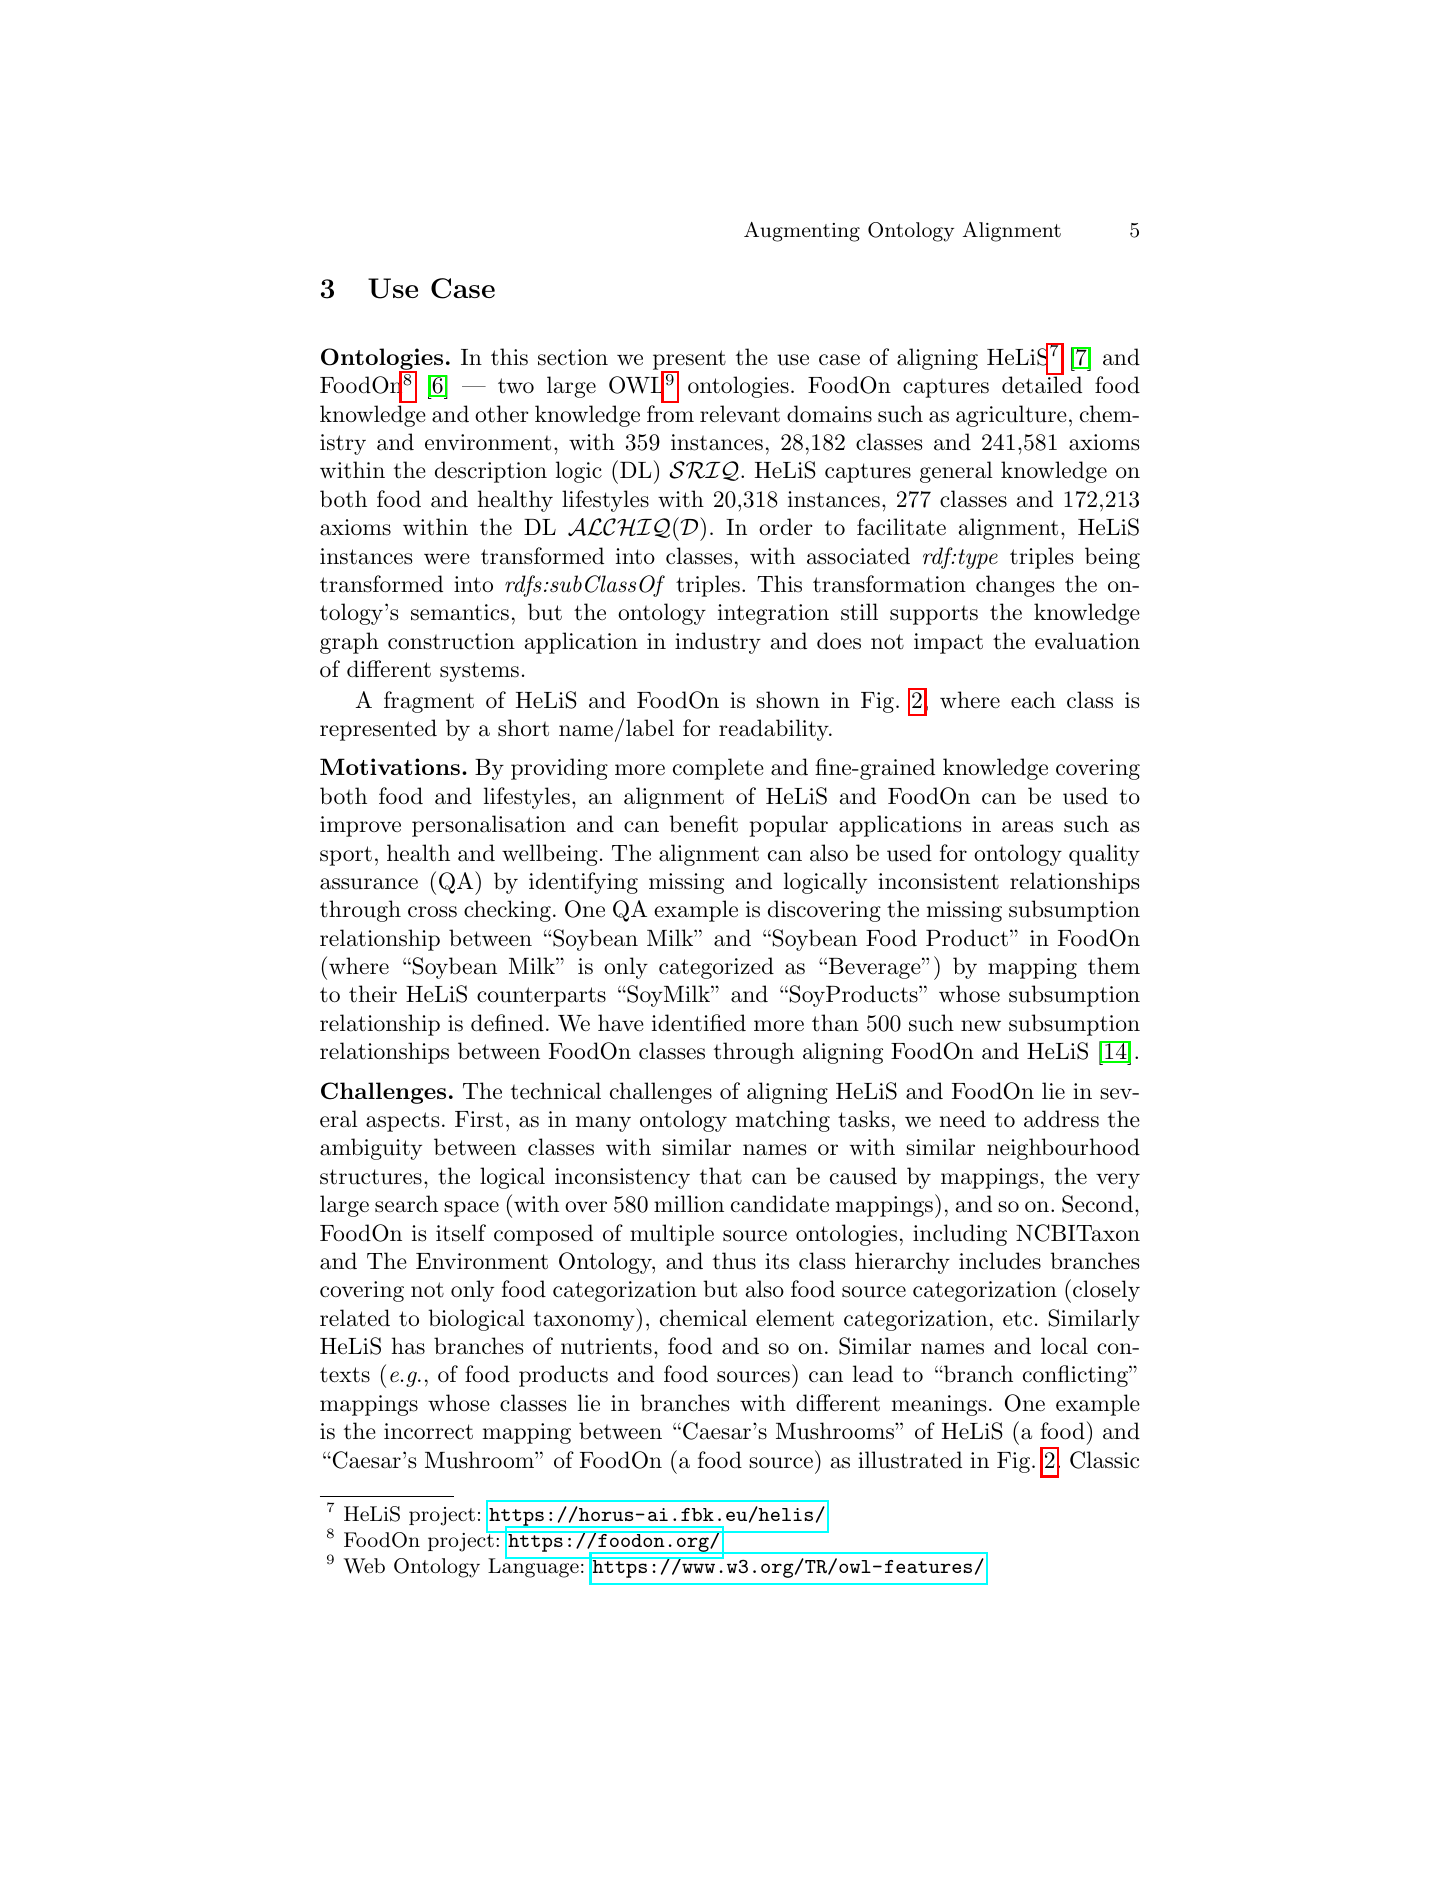  Describe the element at coordinates (432, 912) in the screenshot. I see `cross` at that location.
